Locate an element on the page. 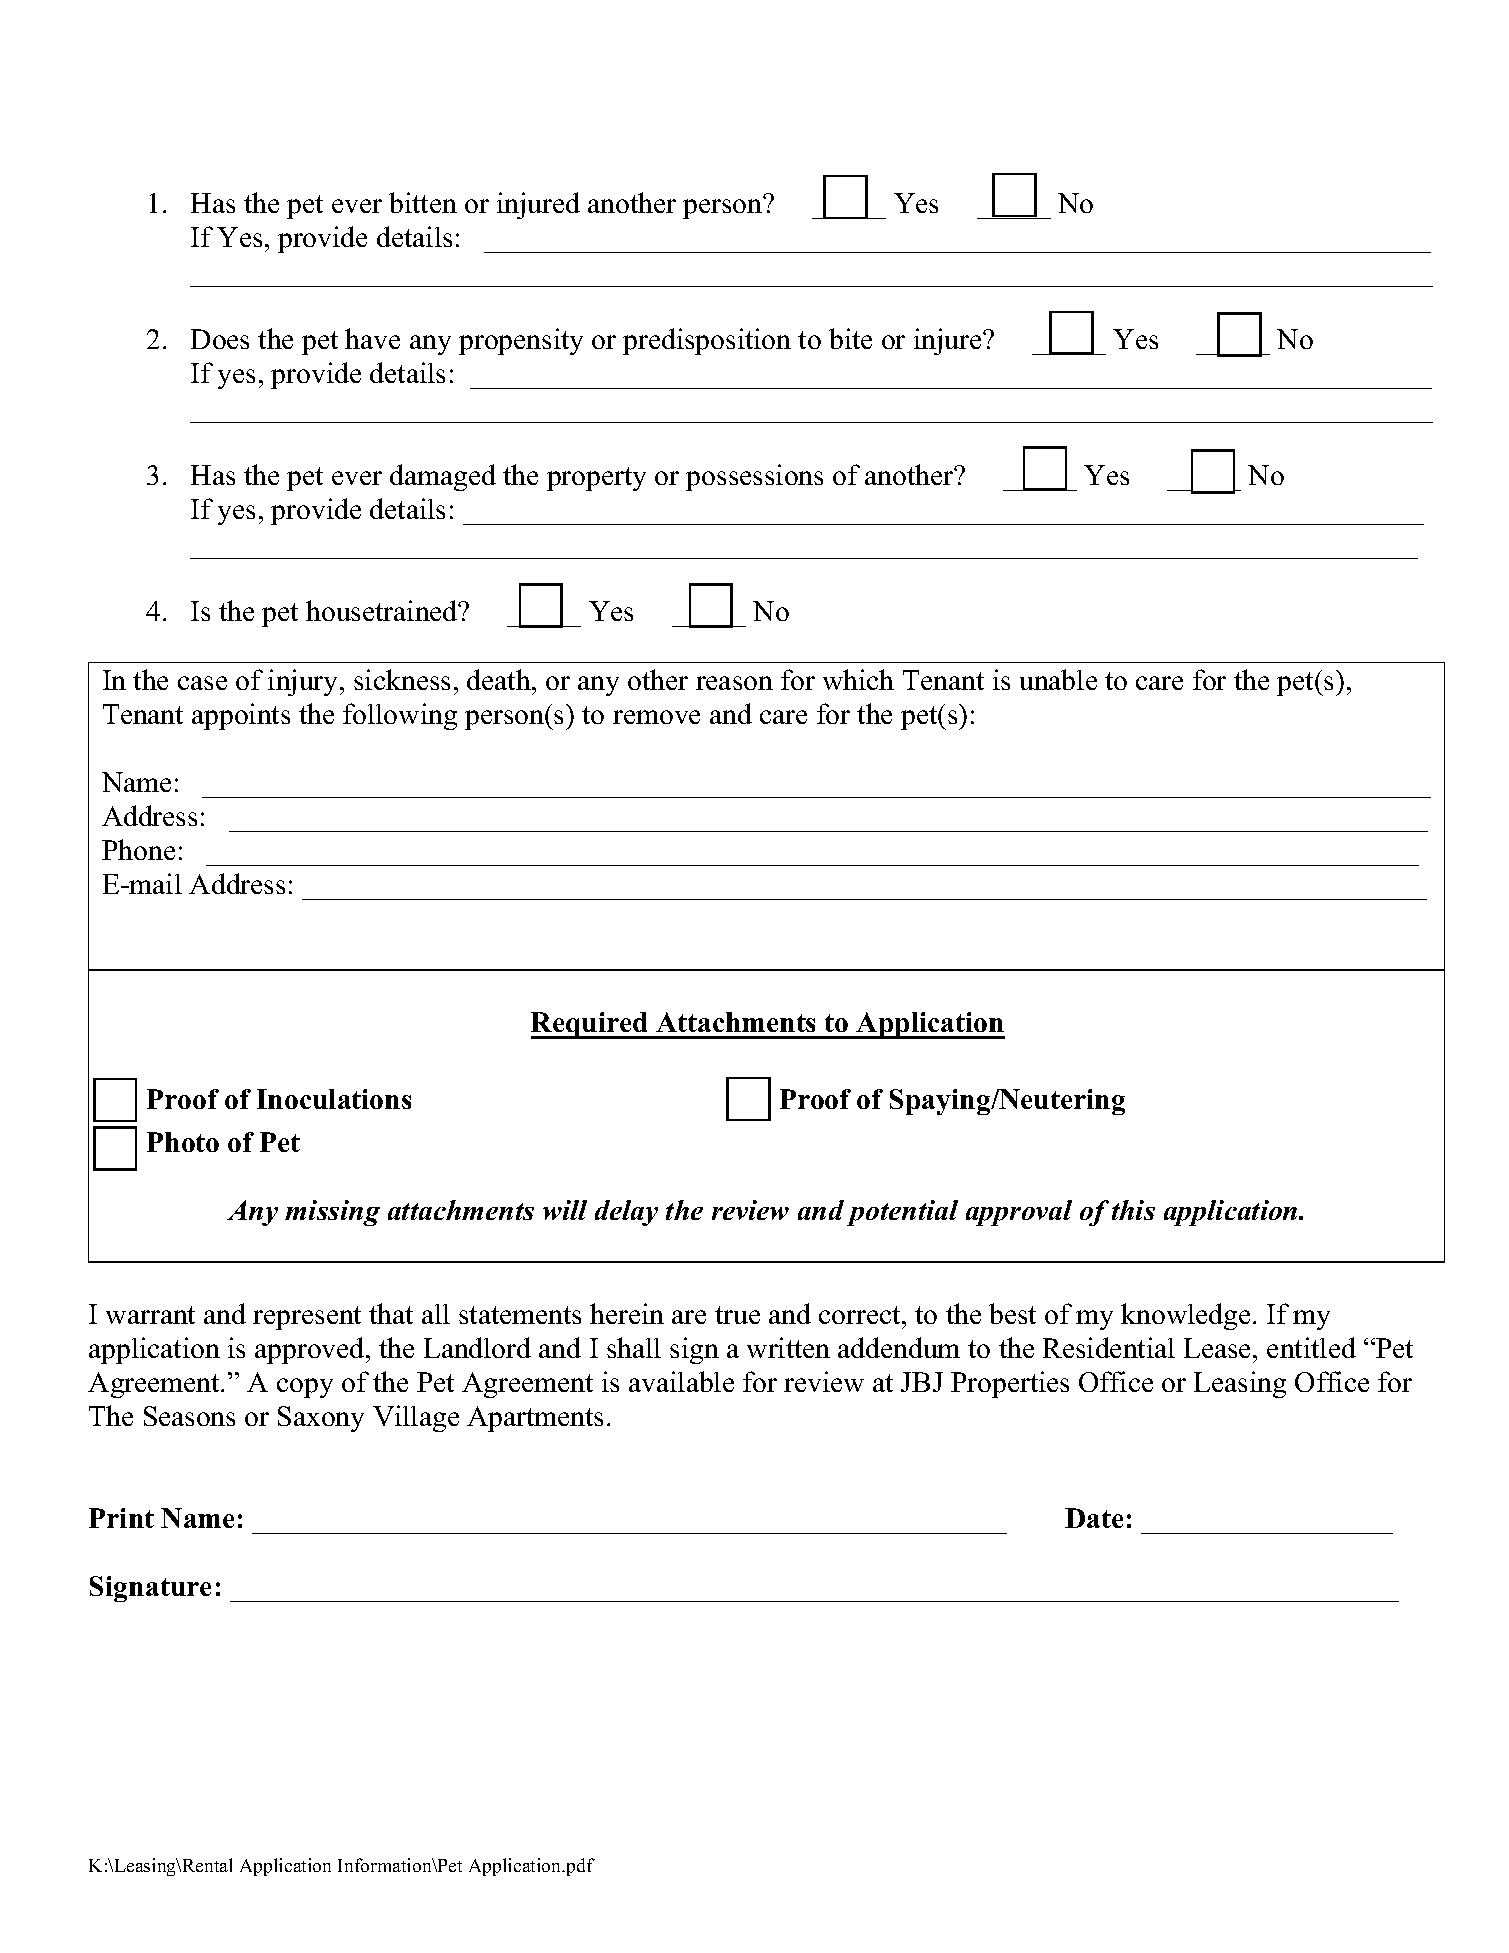 The width and height of the page is (1509, 1953). Saxony is located at coordinates (321, 1419).
